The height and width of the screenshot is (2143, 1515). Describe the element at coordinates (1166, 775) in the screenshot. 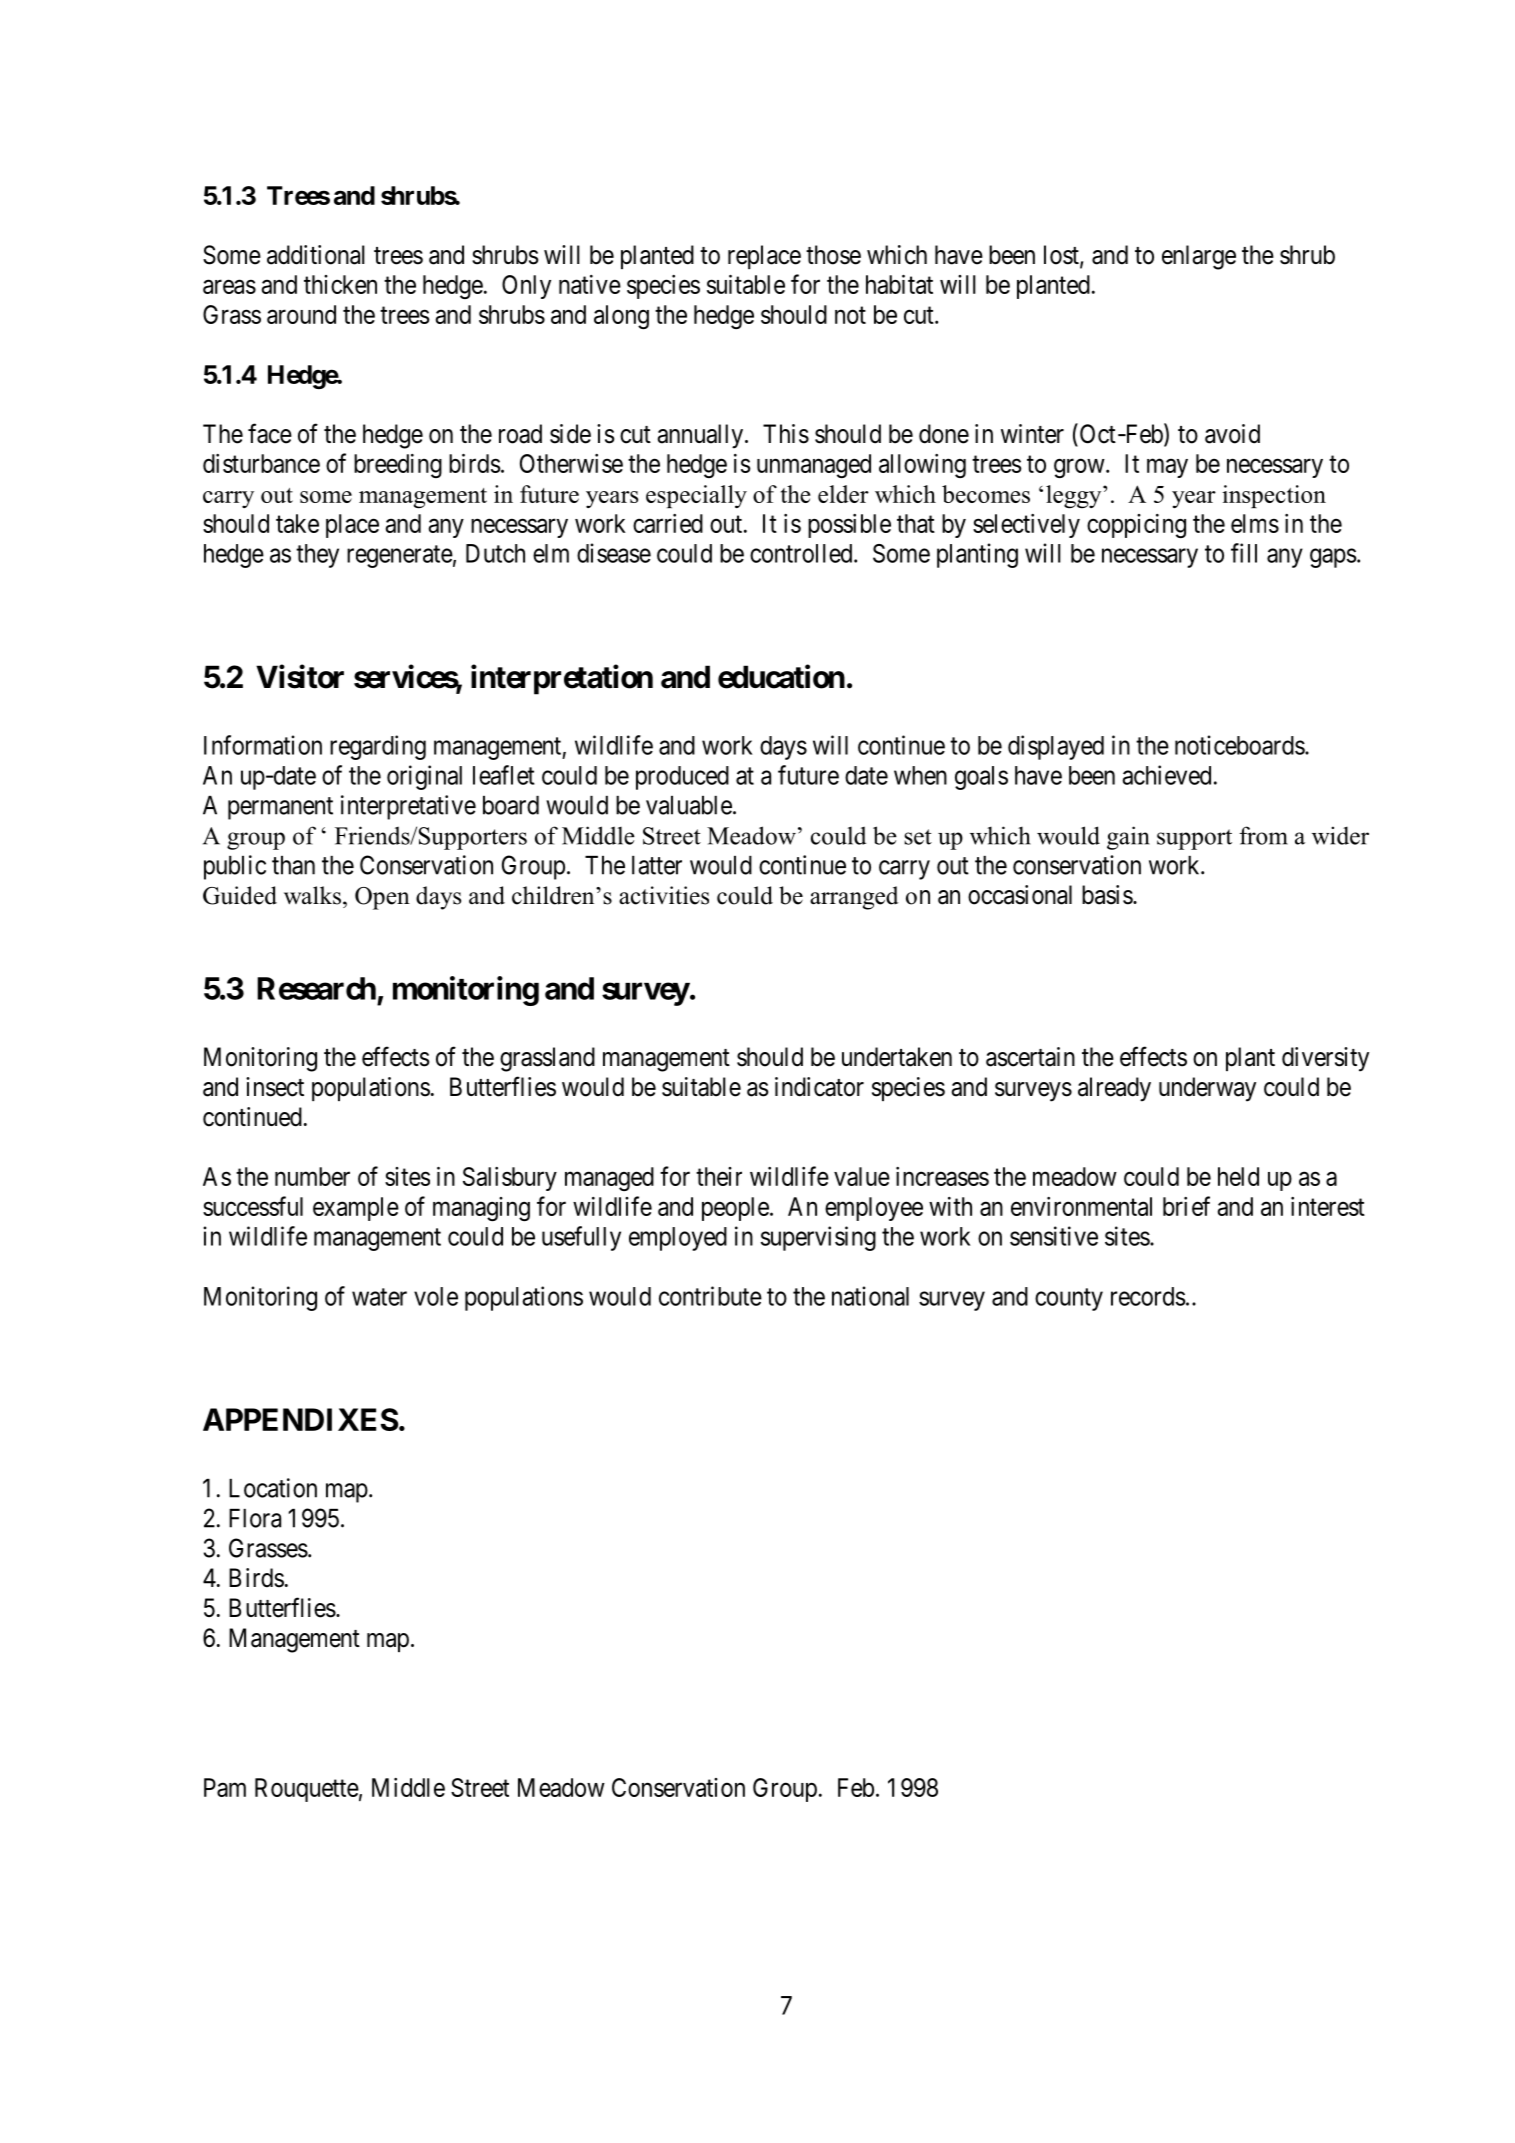

I see `achieved` at that location.
